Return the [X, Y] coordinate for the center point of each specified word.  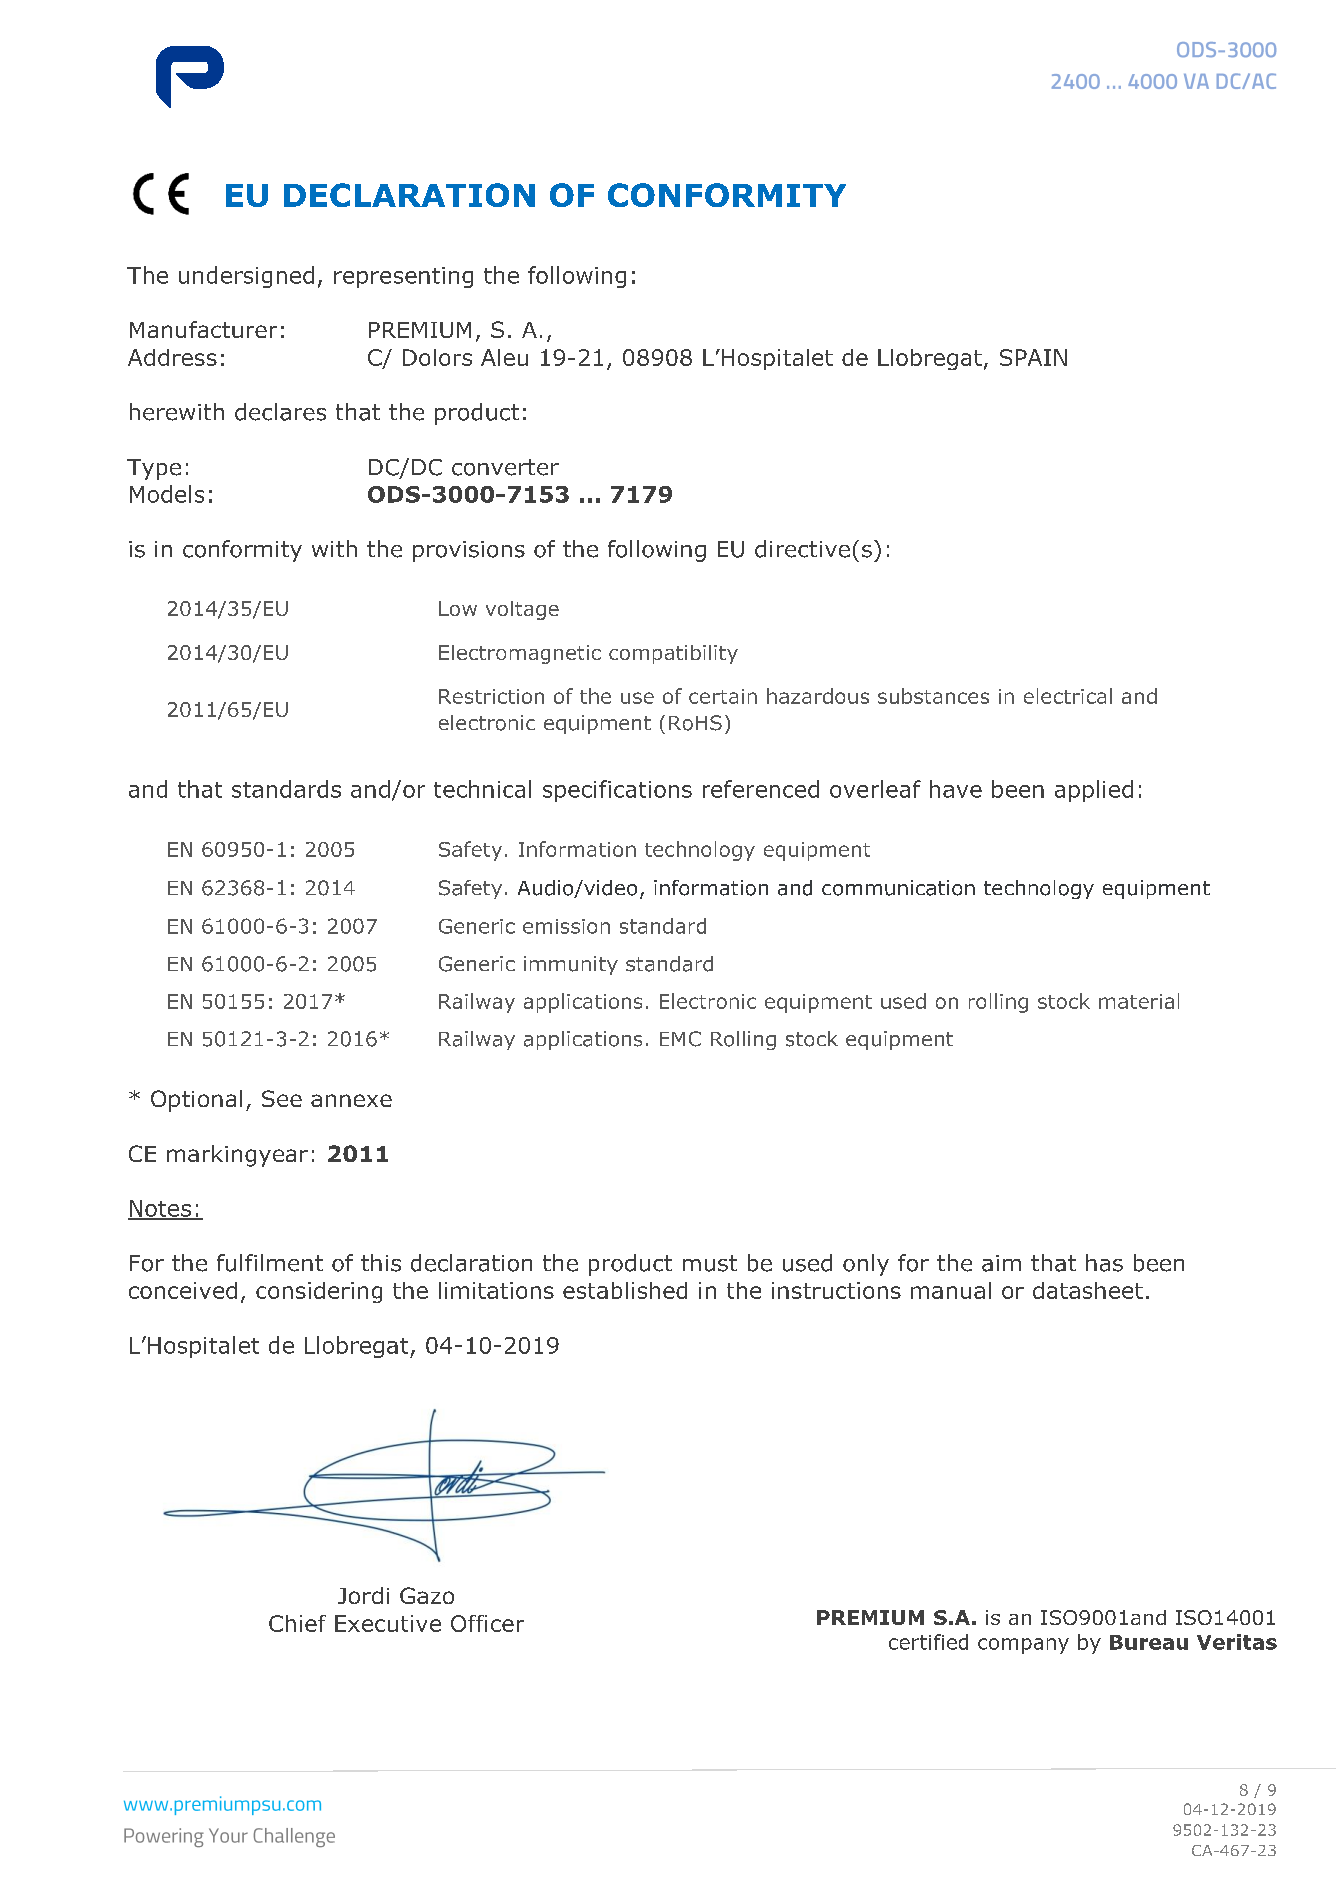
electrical [1068, 696]
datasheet [1088, 1290]
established [625, 1290]
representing [403, 277]
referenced [761, 789]
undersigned [246, 277]
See [282, 1098]
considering [319, 1292]
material [1139, 1001]
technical [482, 789]
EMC [680, 1039]
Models [167, 494]
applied [1094, 791]
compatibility [673, 654]
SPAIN [1033, 357]
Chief [297, 1623]
